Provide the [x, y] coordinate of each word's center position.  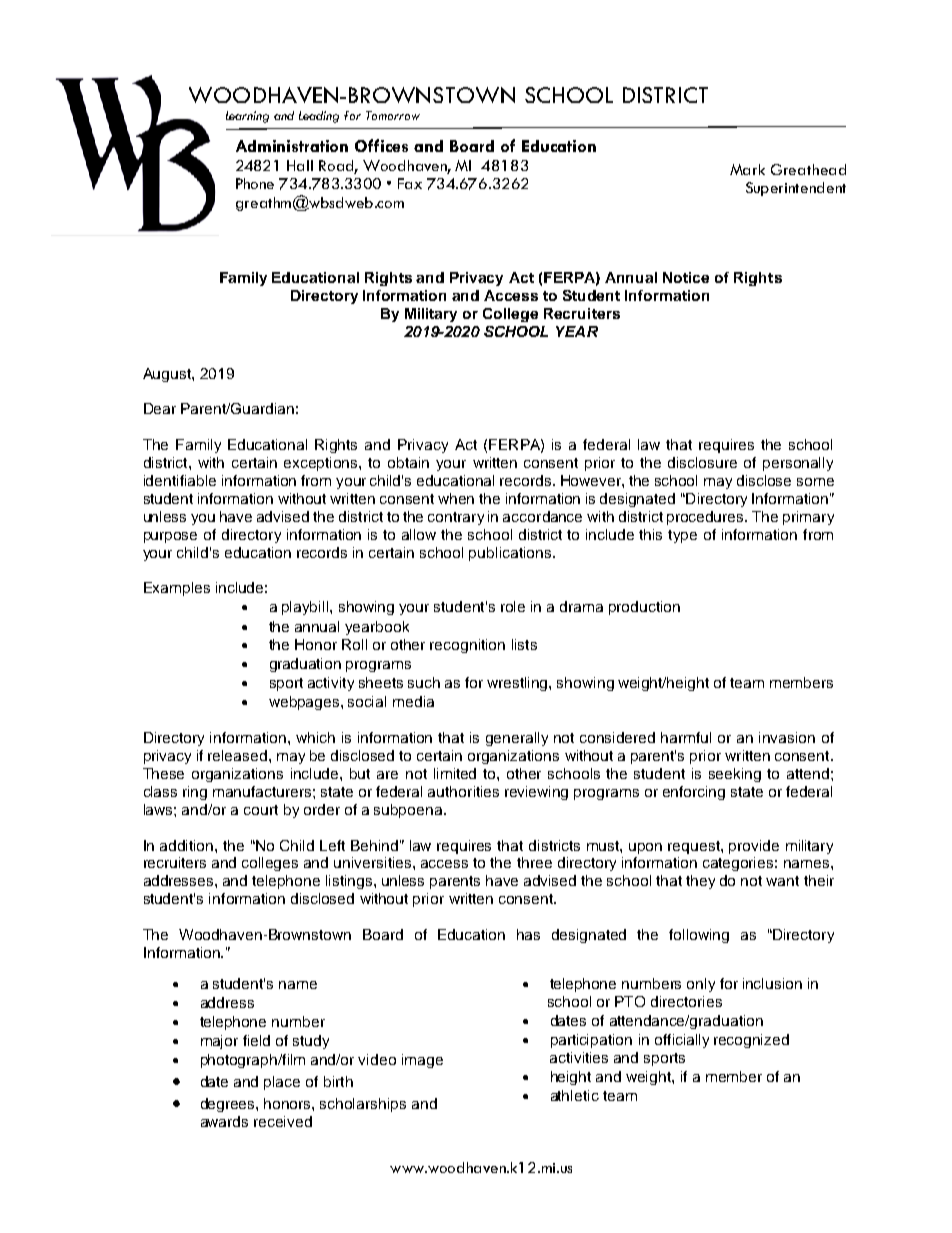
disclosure [702, 462]
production [644, 608]
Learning [247, 117]
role [513, 606]
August [168, 375]
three [534, 862]
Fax [410, 183]
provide [754, 847]
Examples [177, 589]
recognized [751, 1041]
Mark [747, 169]
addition [188, 845]
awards [224, 1121]
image [422, 1061]
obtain [408, 462]
